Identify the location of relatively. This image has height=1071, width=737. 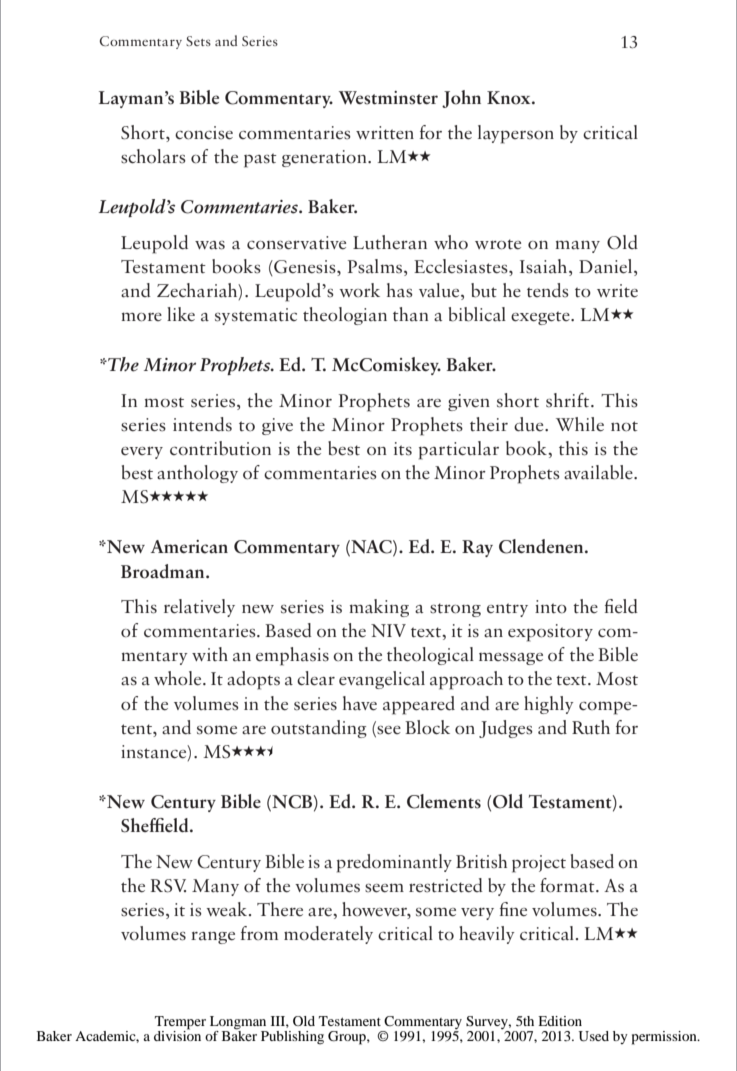
(199, 608).
